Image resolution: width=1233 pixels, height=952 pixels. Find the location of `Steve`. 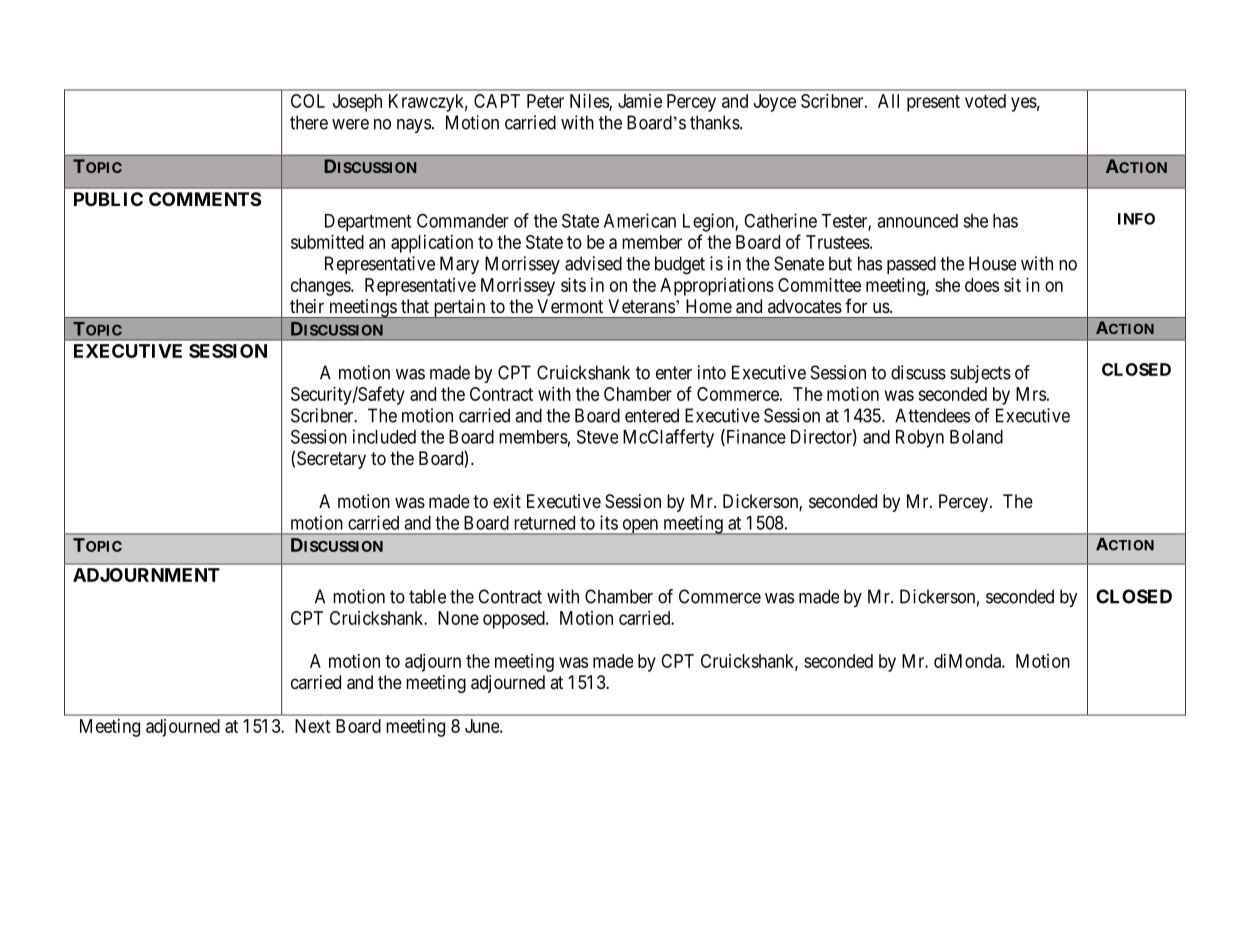

Steve is located at coordinates (597, 436).
